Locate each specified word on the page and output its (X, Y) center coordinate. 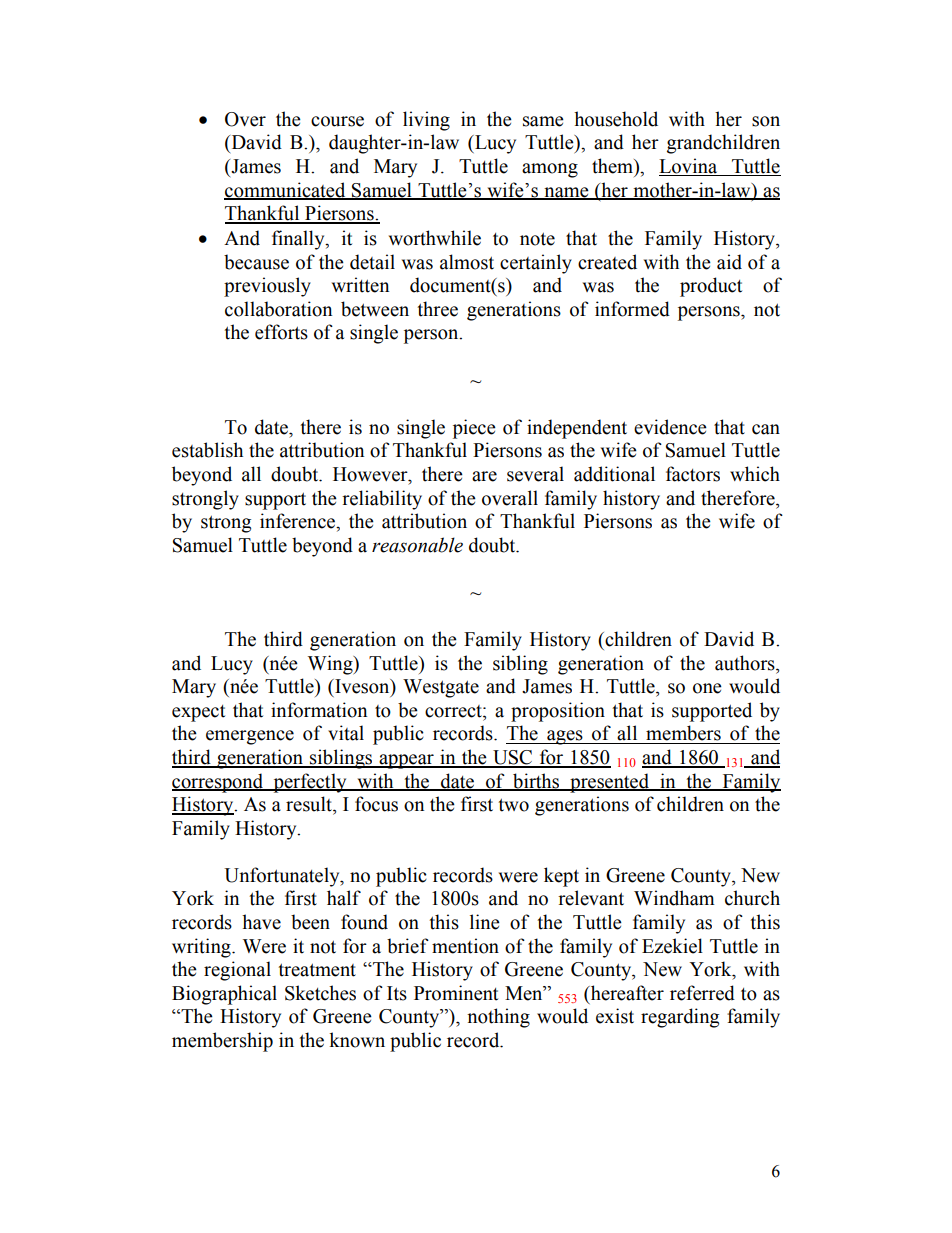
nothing (498, 1018)
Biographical (224, 995)
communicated (286, 190)
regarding (680, 1018)
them (613, 166)
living (426, 121)
